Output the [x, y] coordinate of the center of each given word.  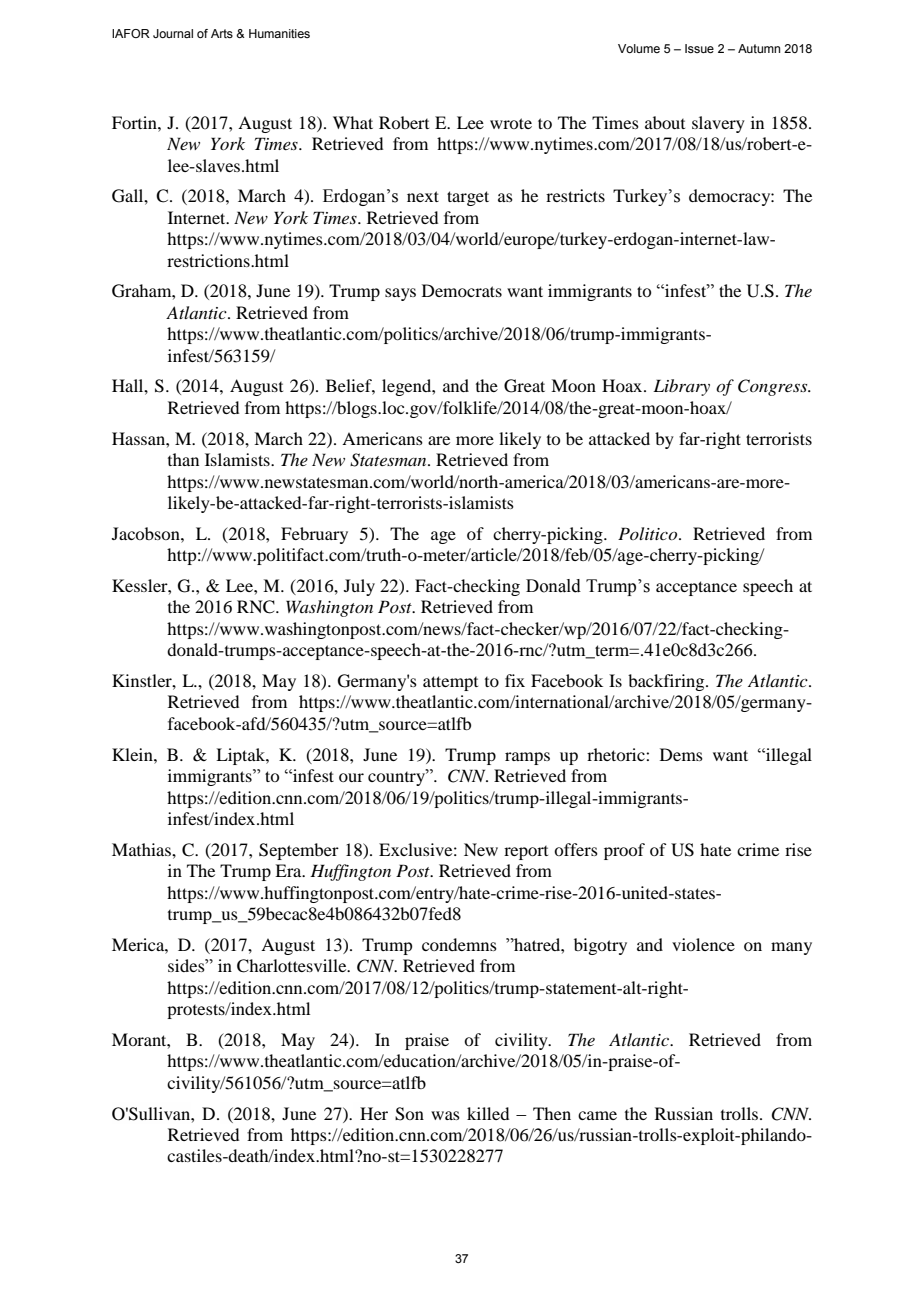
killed [488, 1113]
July [359, 587]
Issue [699, 48]
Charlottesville [293, 966]
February [314, 535]
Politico [649, 533]
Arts [222, 33]
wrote [511, 123]
